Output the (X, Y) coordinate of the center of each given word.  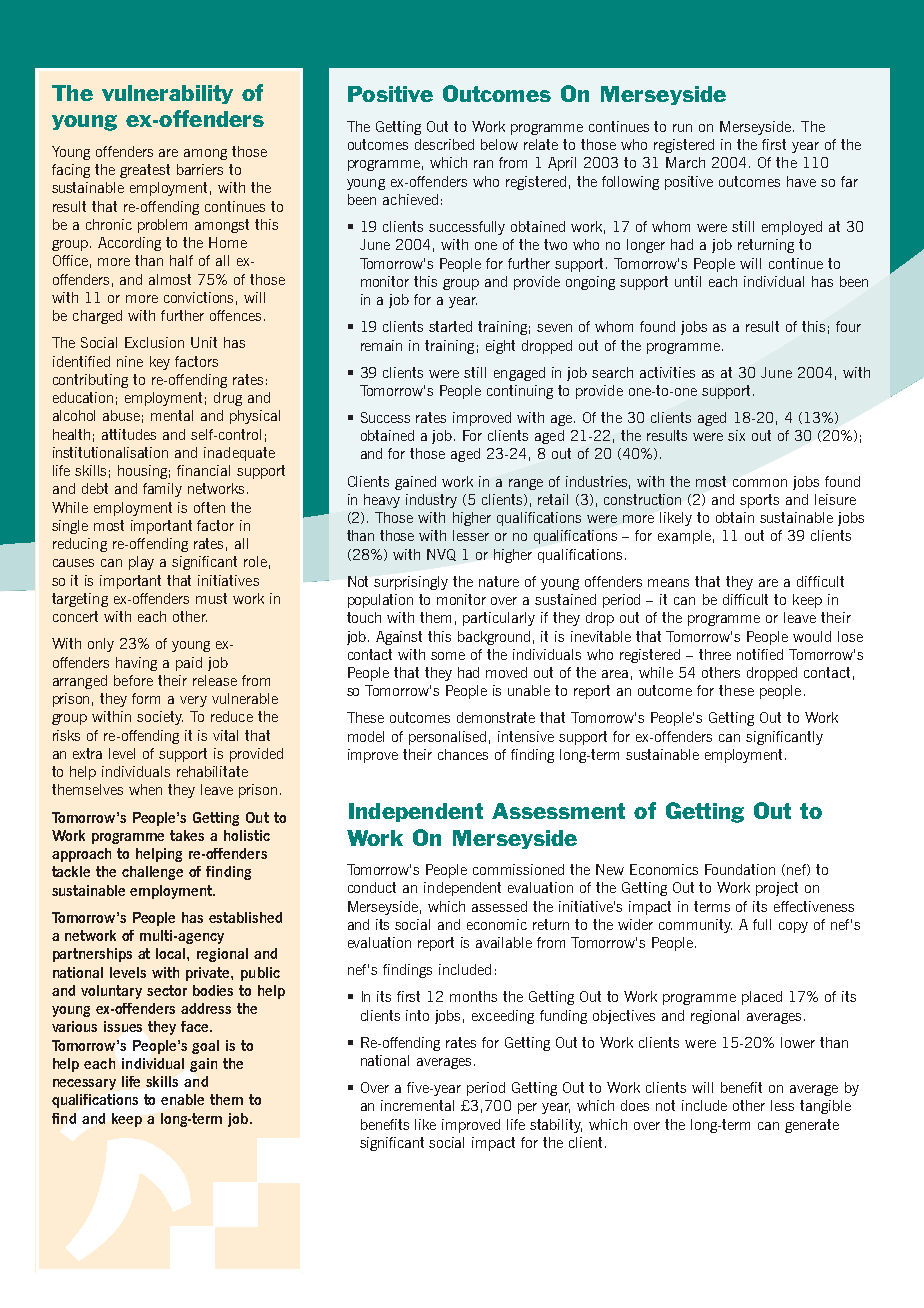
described (444, 144)
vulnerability (167, 94)
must (211, 598)
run (682, 128)
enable (182, 1099)
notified (760, 654)
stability (556, 1126)
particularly (499, 619)
